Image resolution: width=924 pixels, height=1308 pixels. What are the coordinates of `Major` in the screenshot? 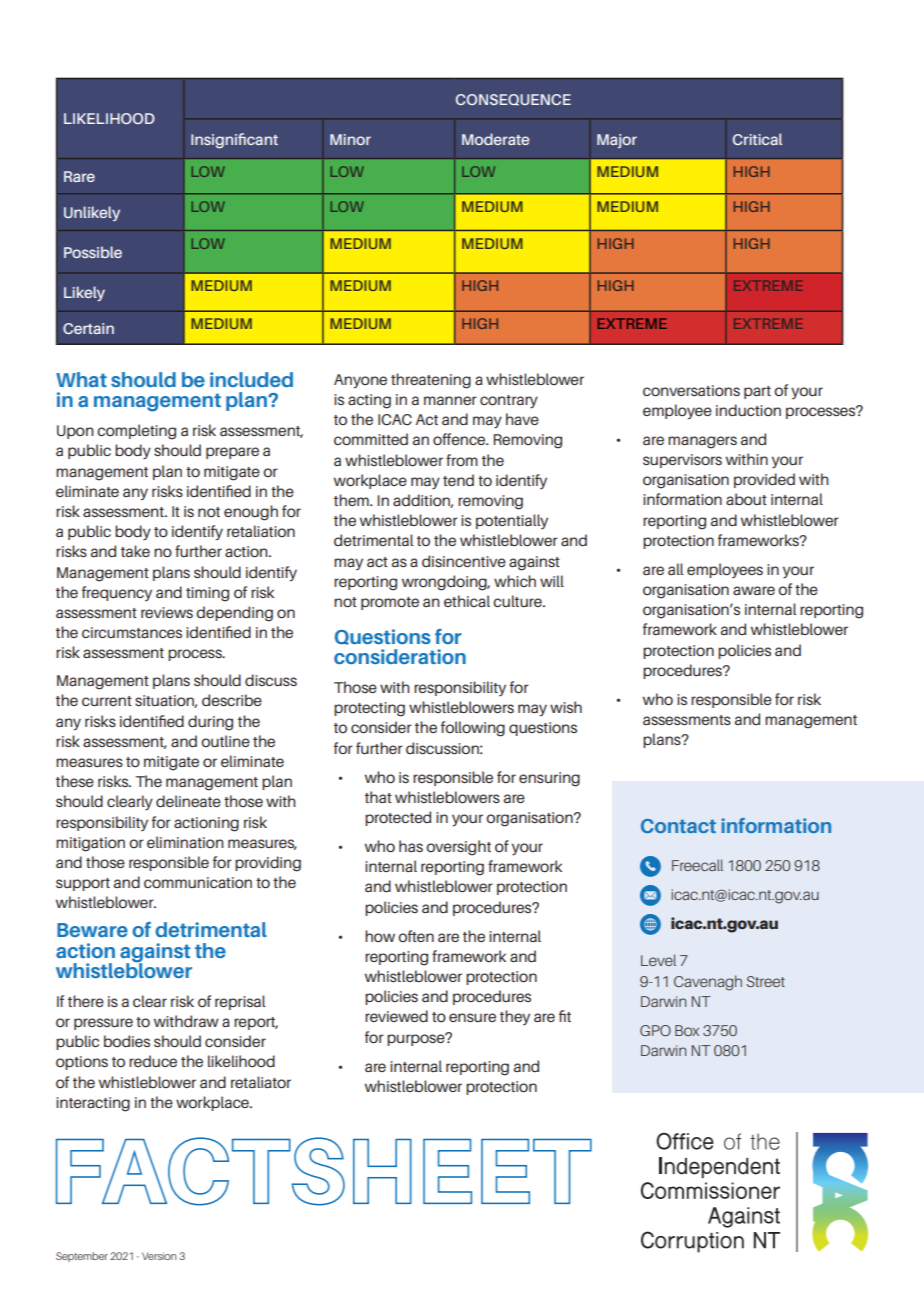 It's located at (617, 141).
